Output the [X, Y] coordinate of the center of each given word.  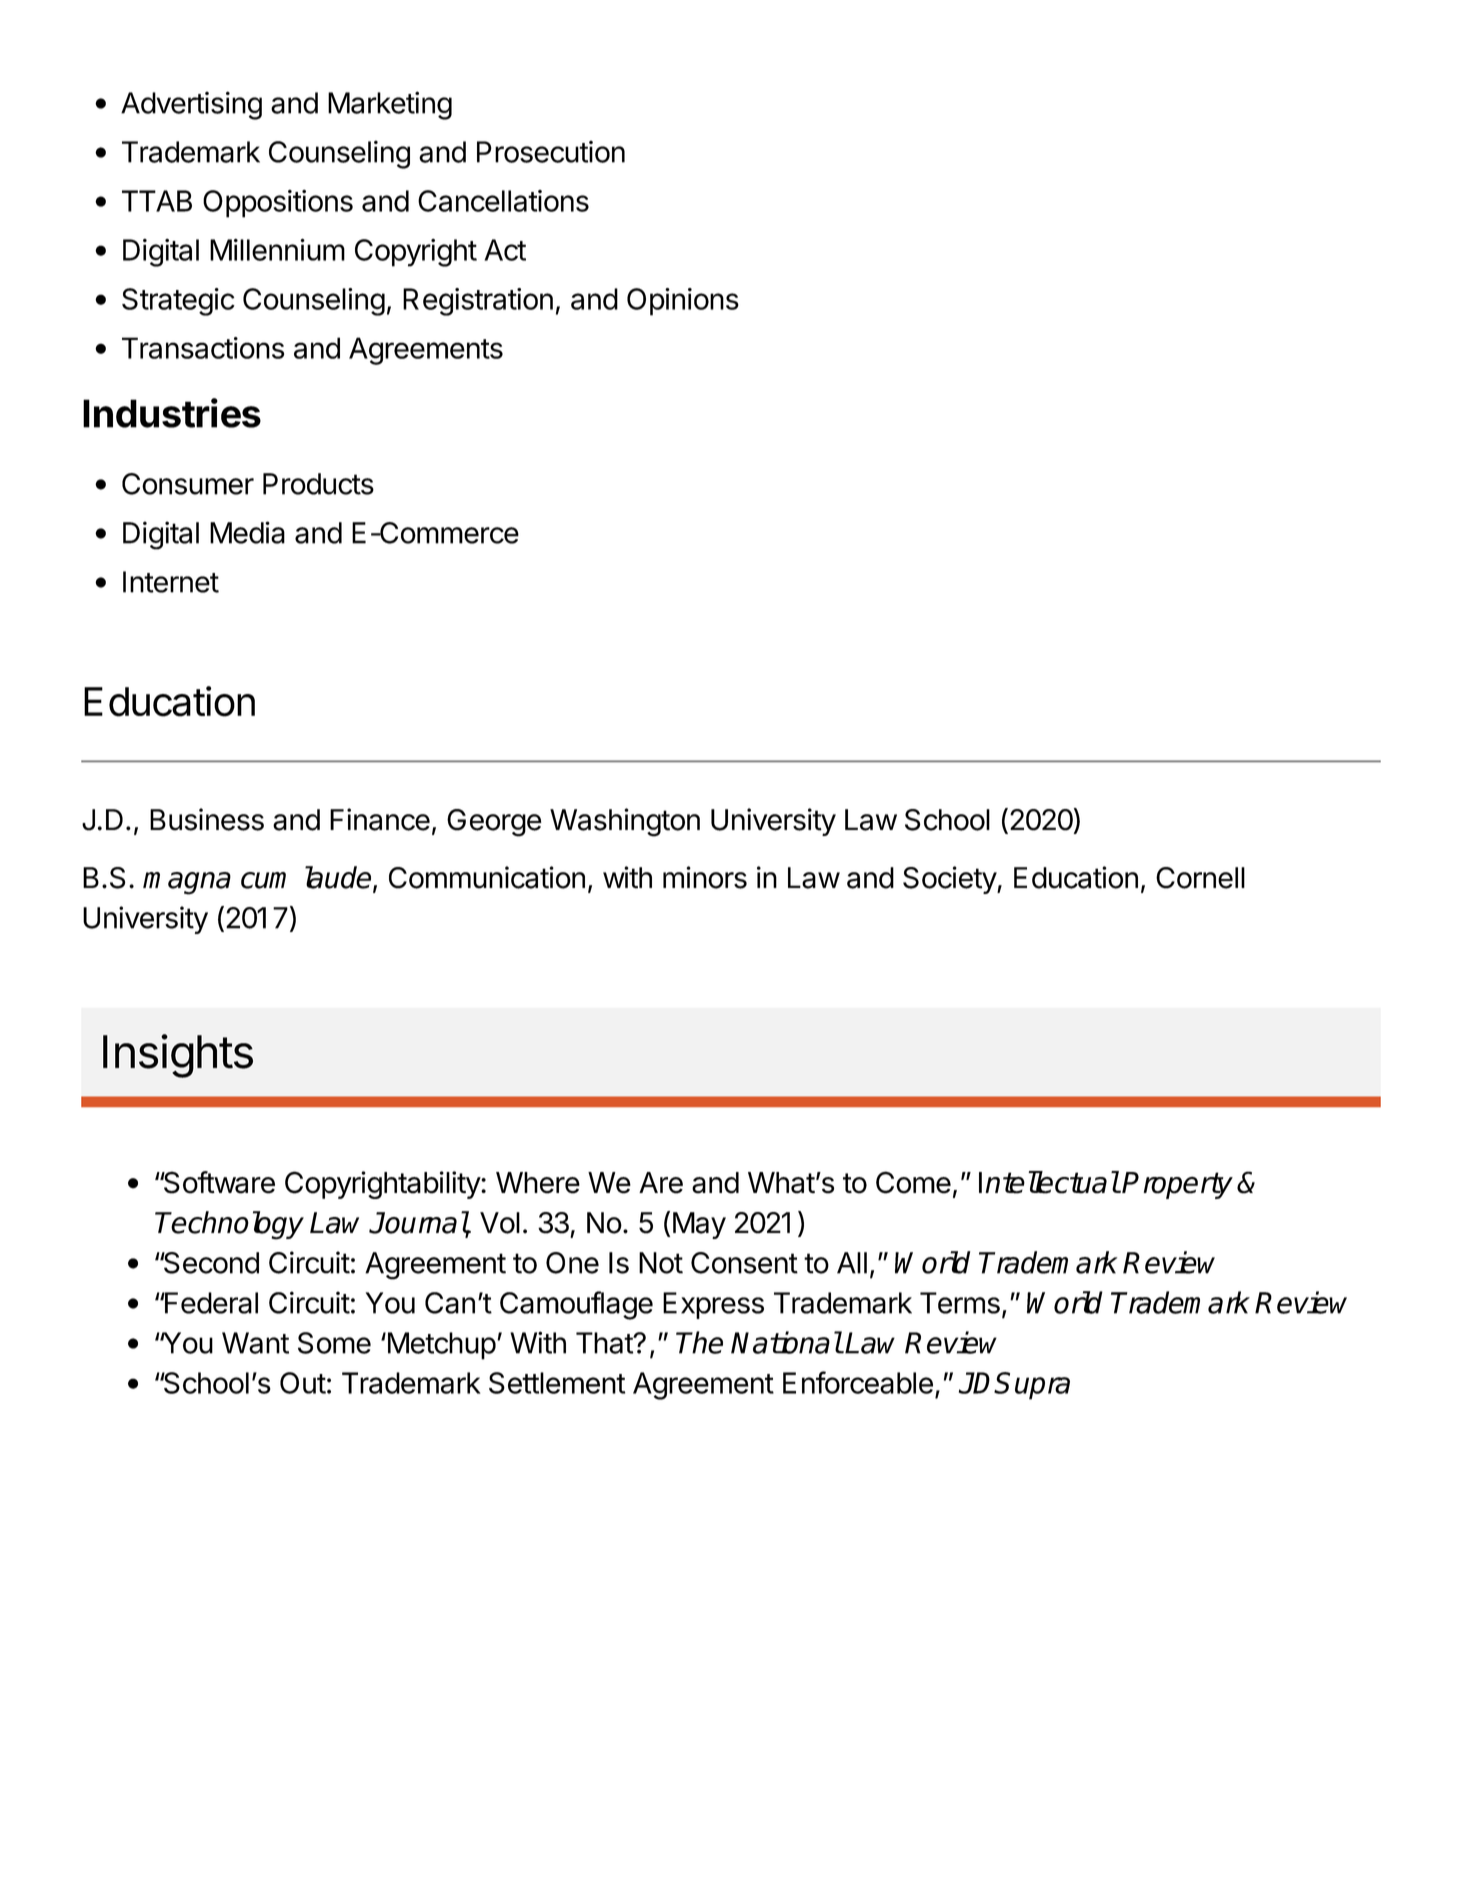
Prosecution [551, 152]
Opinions [683, 302]
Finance [380, 819]
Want [255, 1343]
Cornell [1200, 878]
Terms [960, 1303]
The [699, 1342]
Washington [625, 822]
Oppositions [278, 204]
